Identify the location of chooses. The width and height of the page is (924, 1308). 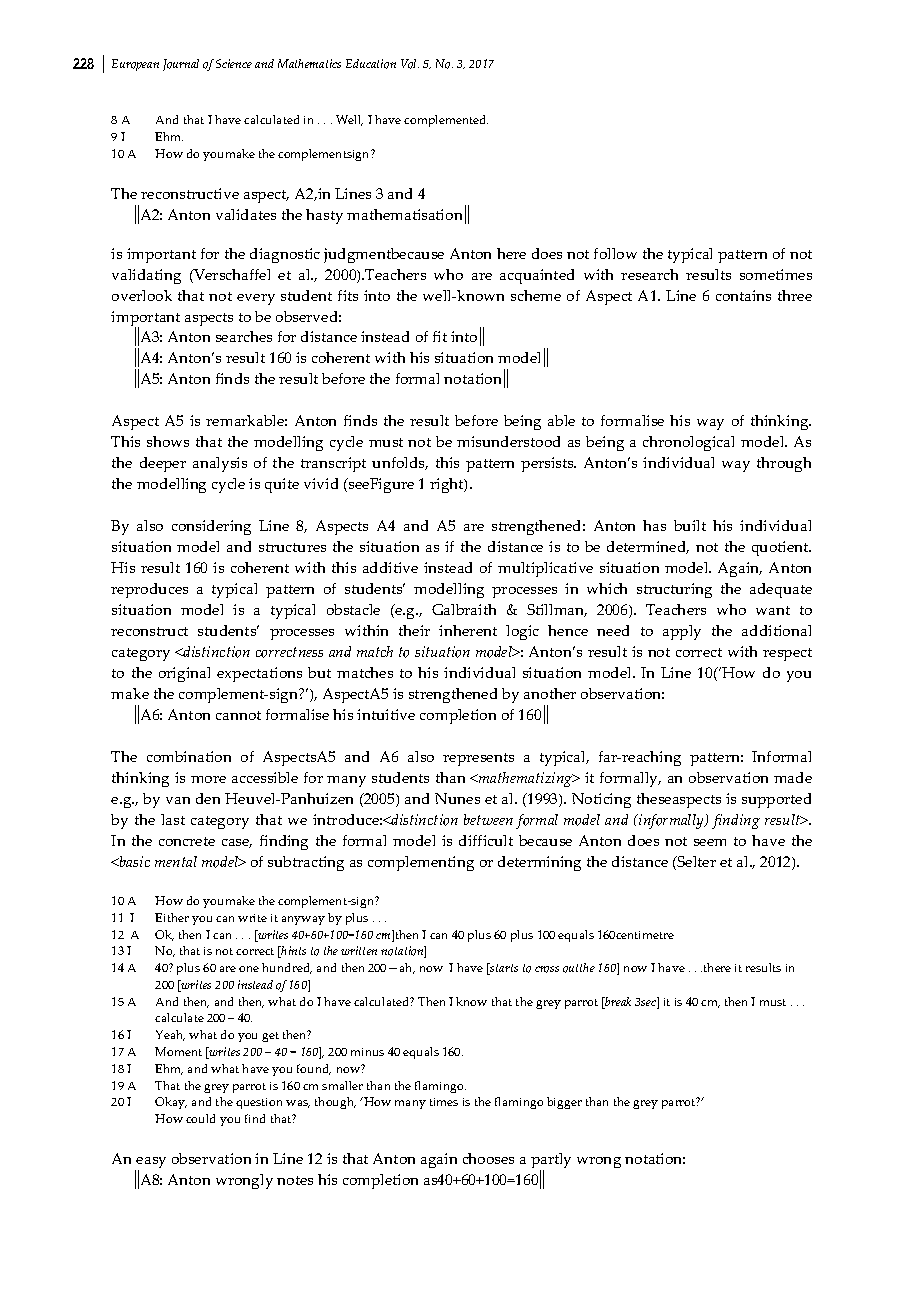
(488, 1158).
